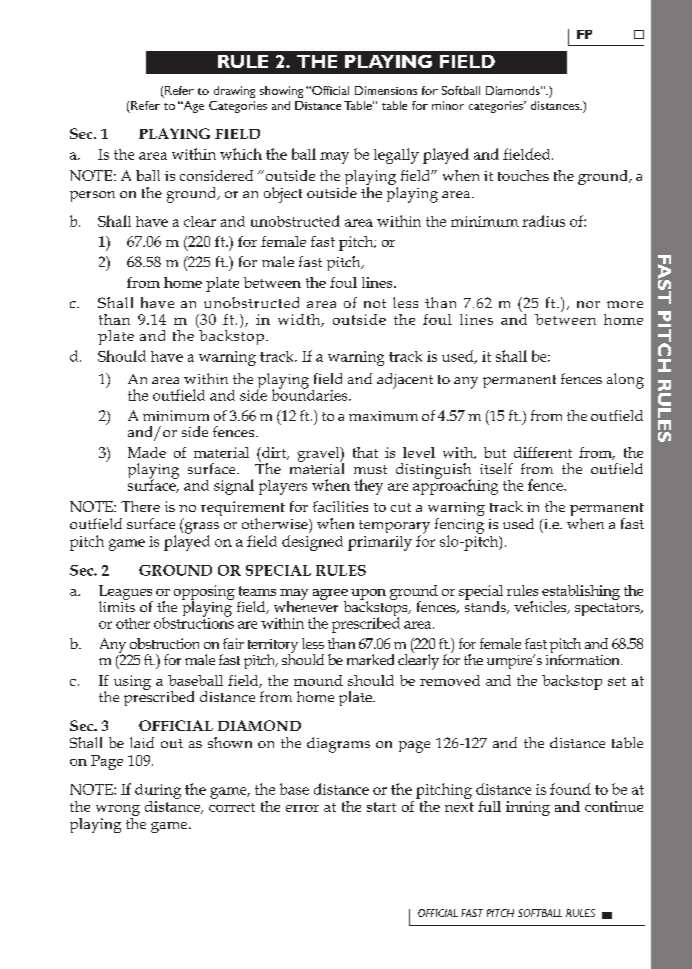 Image resolution: width=692 pixels, height=969 pixels. What do you see at coordinates (523, 175) in the document?
I see `touches` at bounding box center [523, 175].
